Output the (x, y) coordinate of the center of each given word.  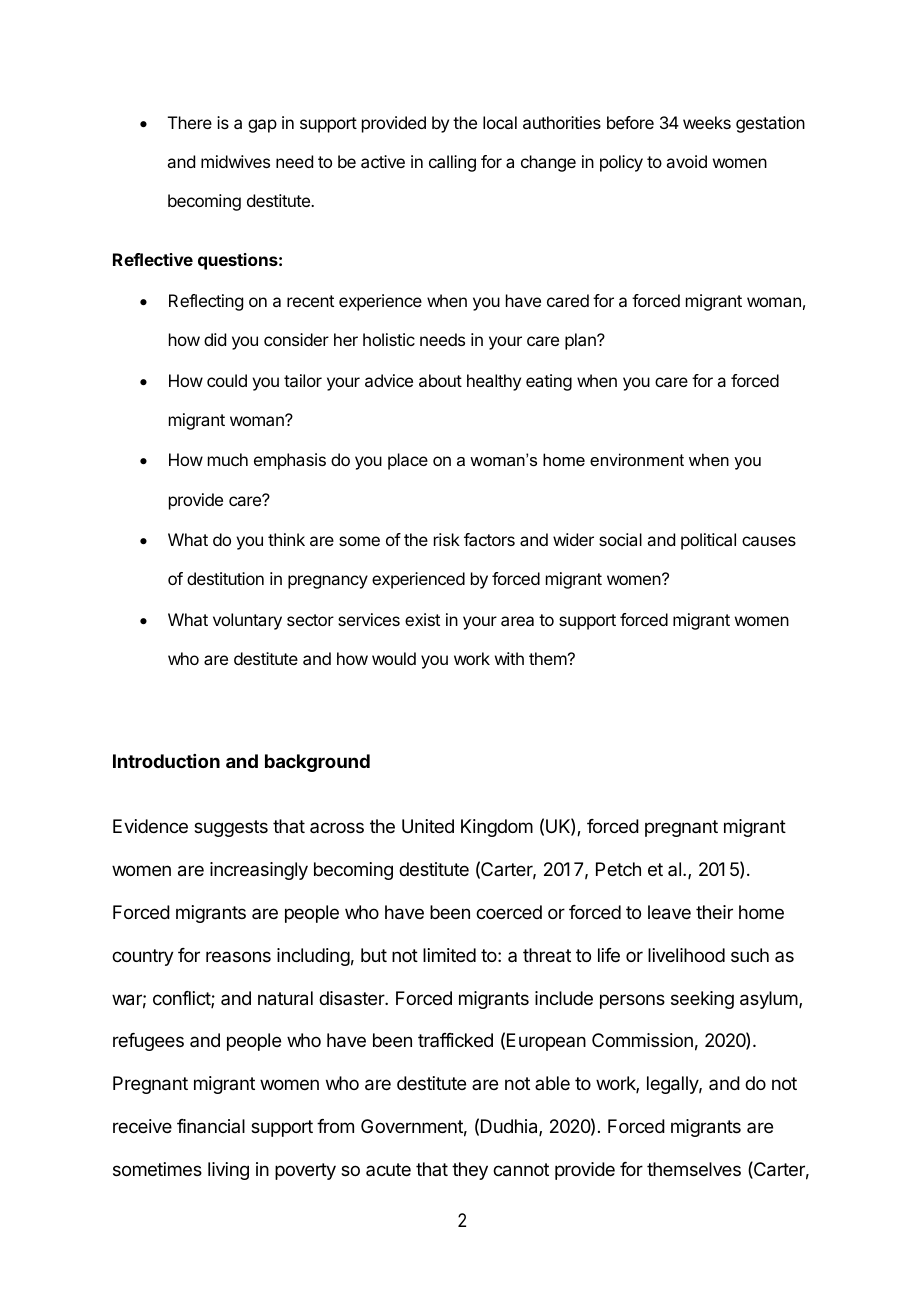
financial (211, 1126)
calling (452, 163)
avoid (686, 161)
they (470, 1171)
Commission (642, 1040)
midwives (235, 161)
